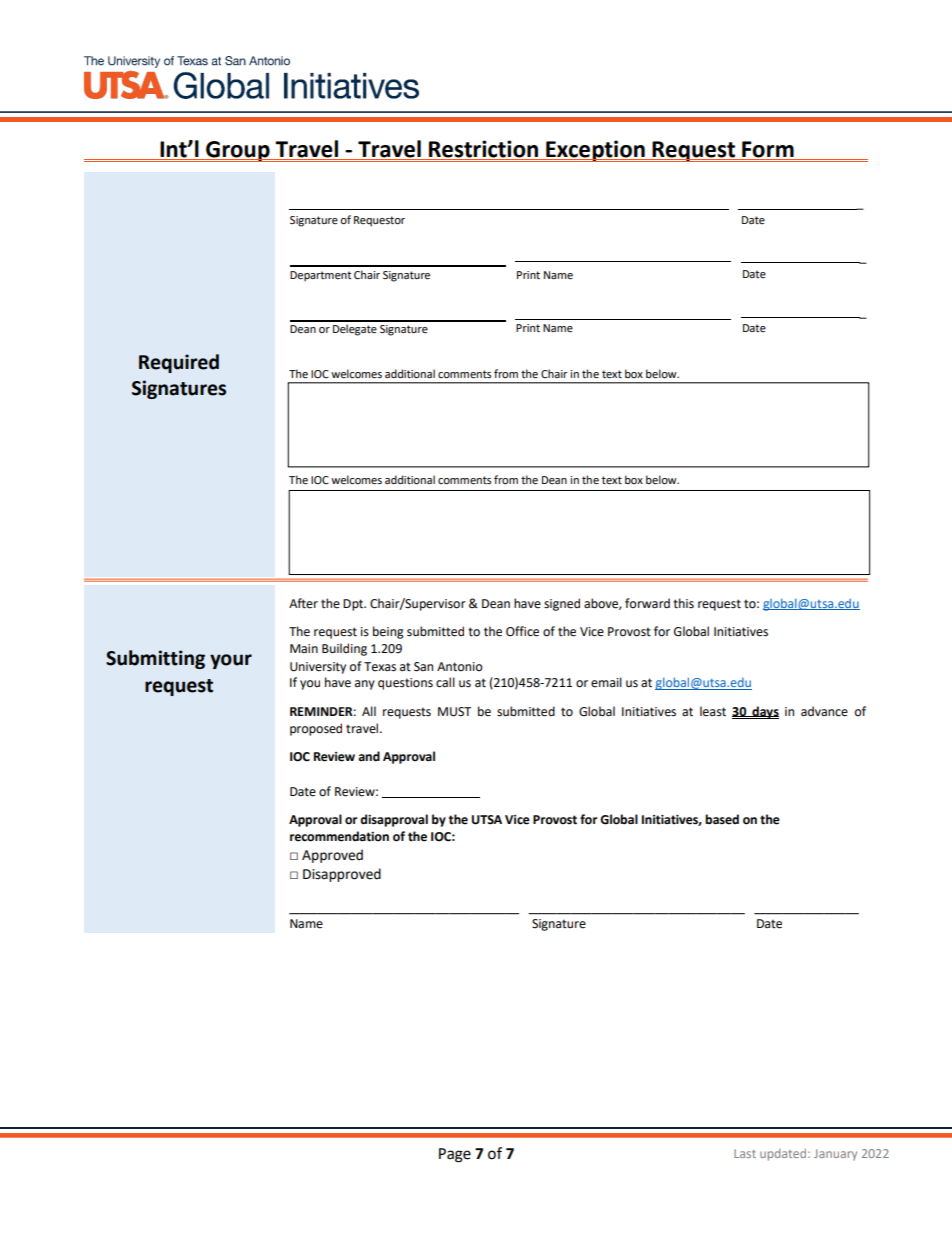 Image resolution: width=952 pixels, height=1233 pixels. I want to click on Page, so click(455, 1155).
